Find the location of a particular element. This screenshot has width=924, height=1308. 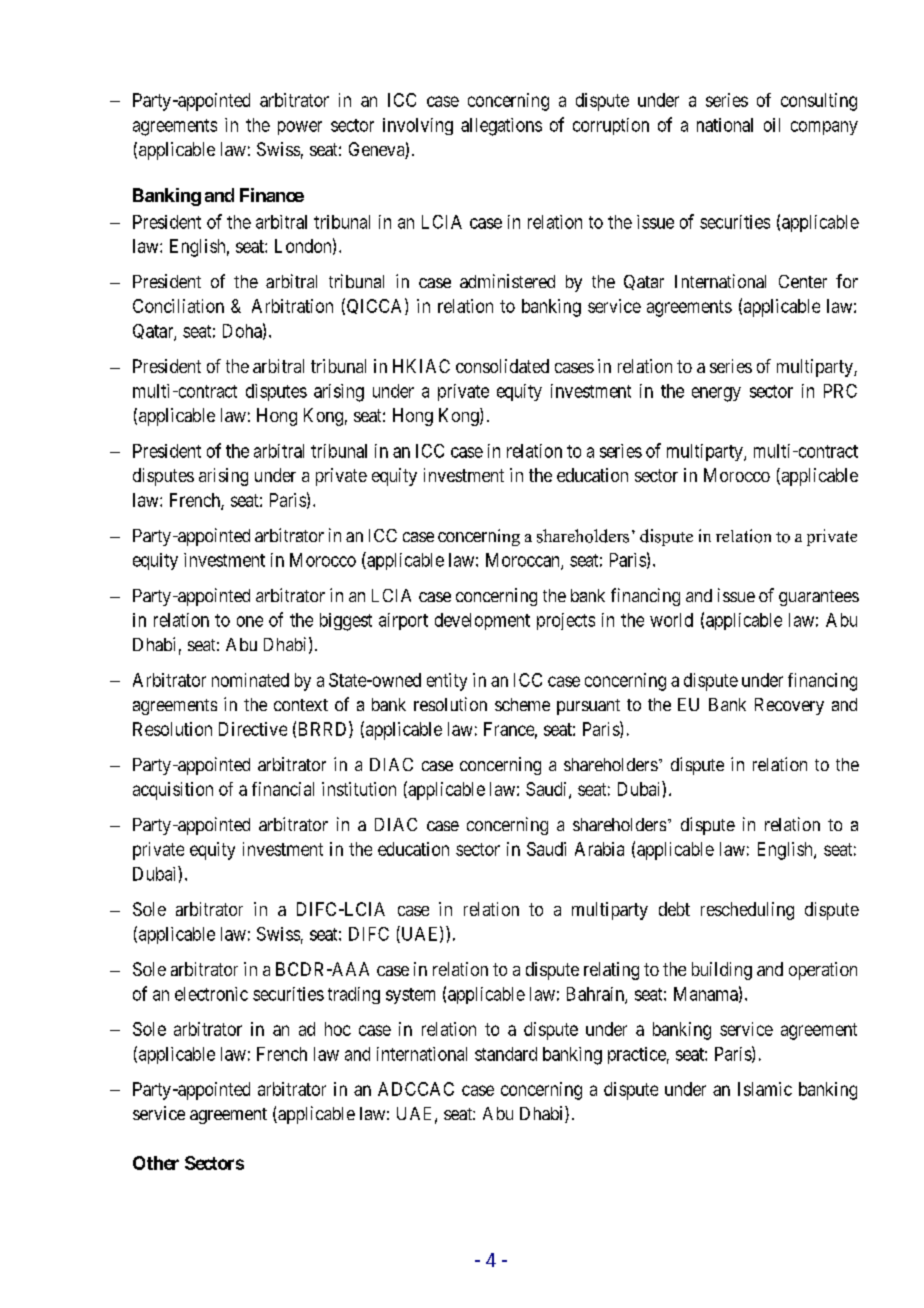

oil is located at coordinates (772, 125).
